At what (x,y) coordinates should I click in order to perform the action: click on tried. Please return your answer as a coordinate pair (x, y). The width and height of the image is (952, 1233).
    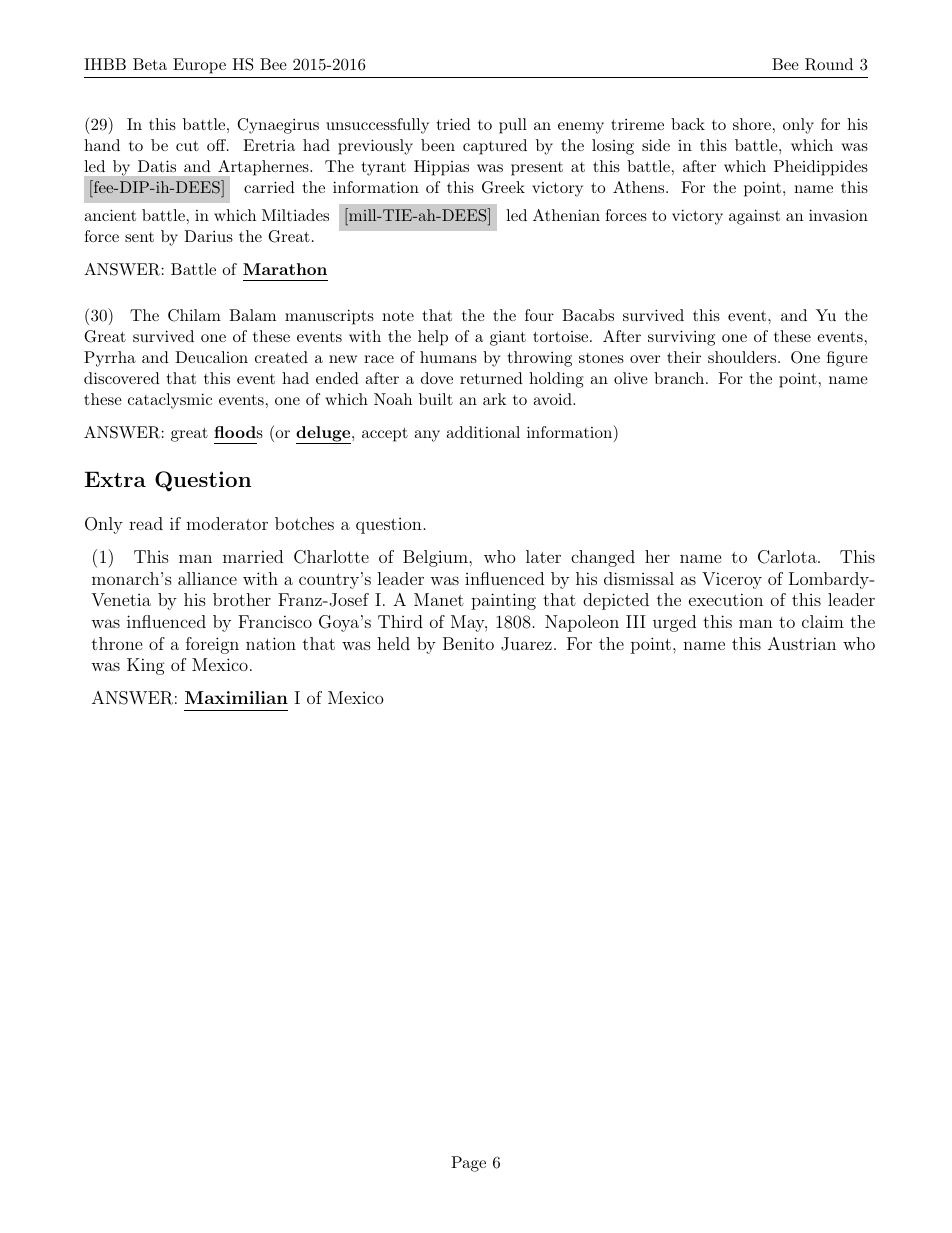
    Looking at the image, I should click on (454, 124).
